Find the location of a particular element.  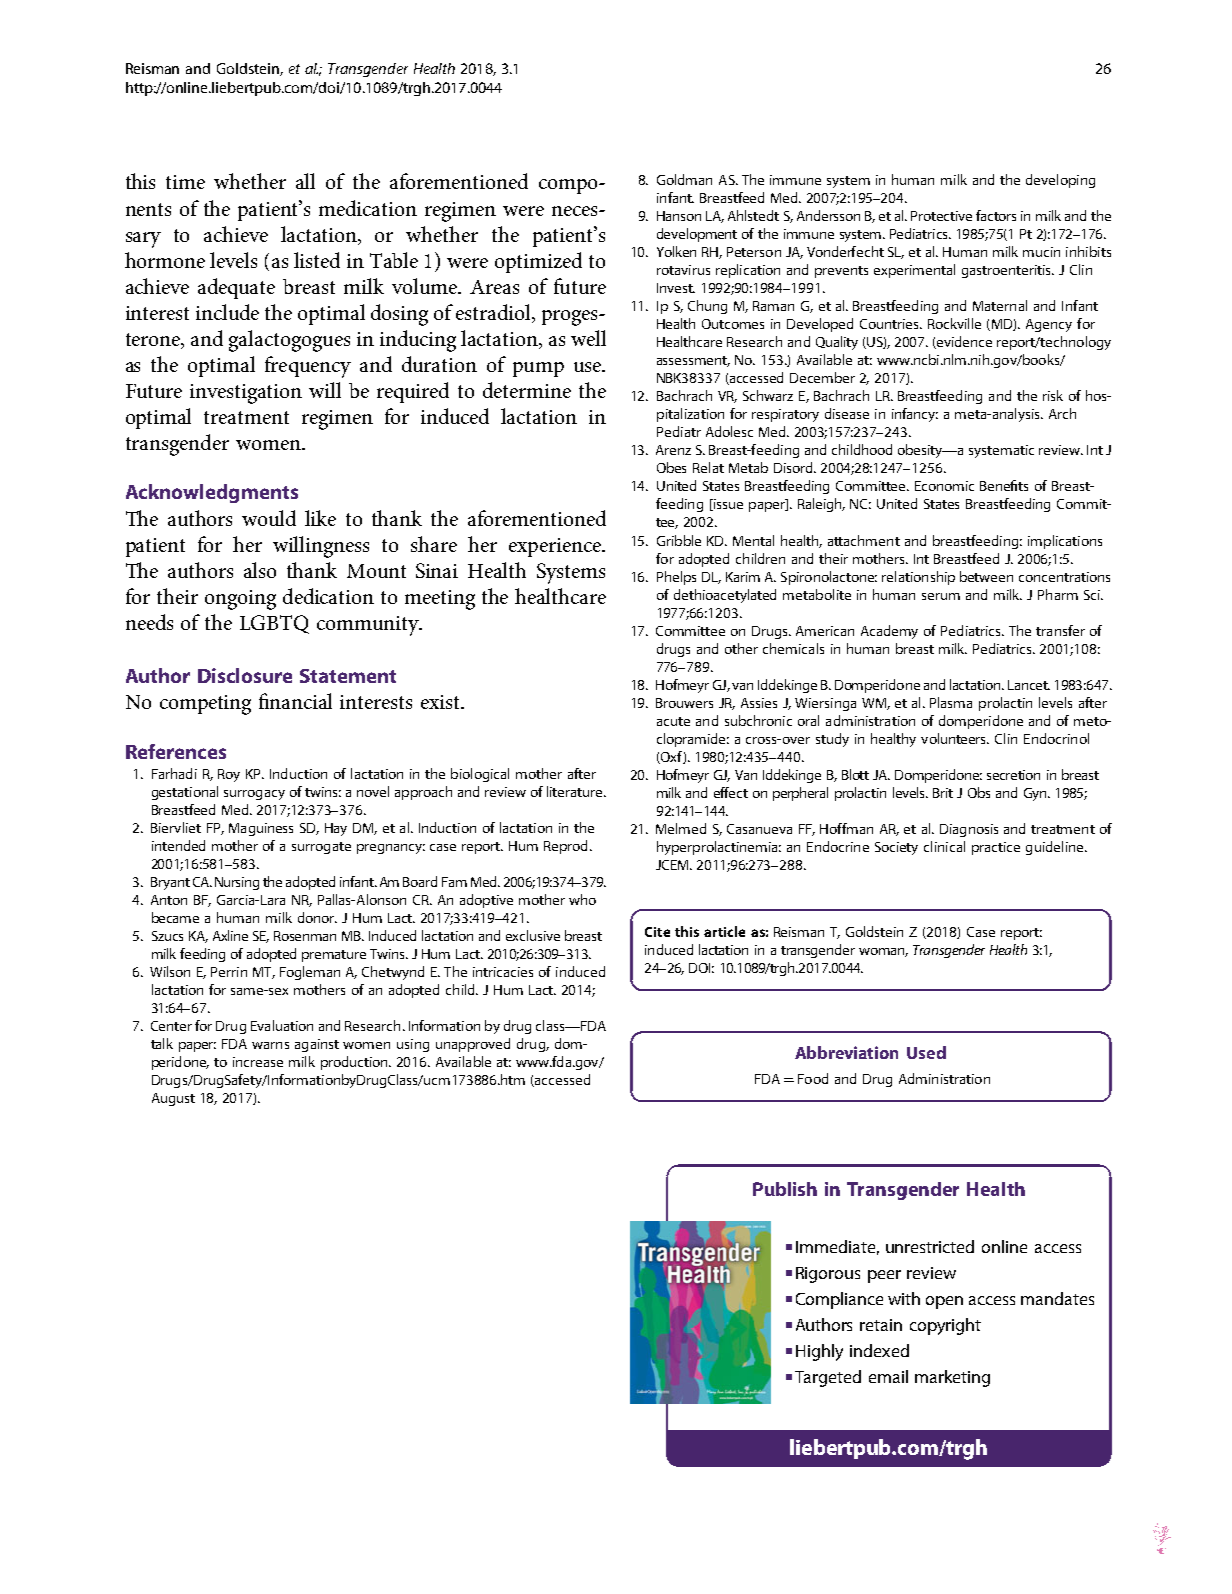

August is located at coordinates (173, 1099).
